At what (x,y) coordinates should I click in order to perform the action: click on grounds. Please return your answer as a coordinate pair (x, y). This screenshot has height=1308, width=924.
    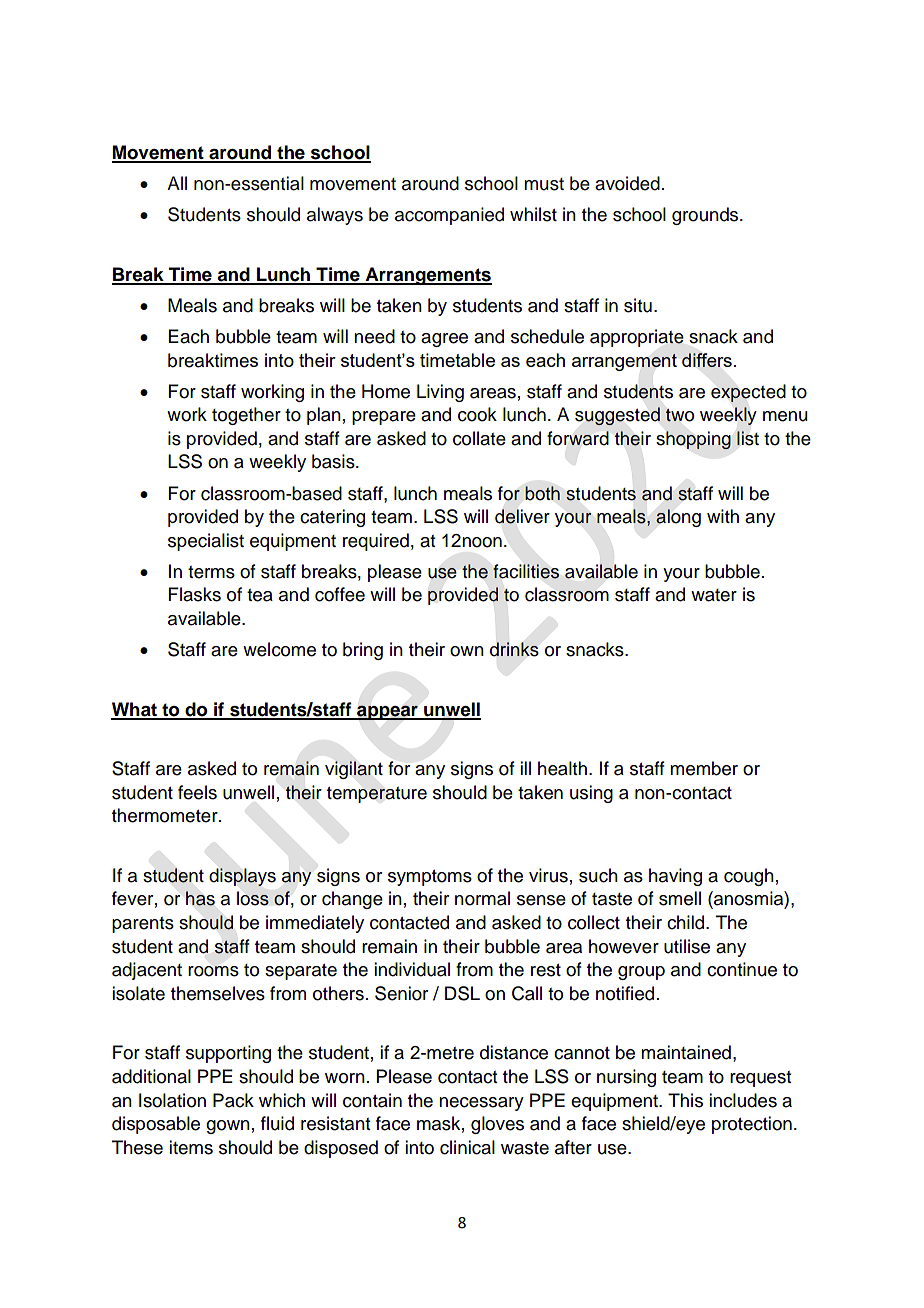
    Looking at the image, I should click on (706, 216).
